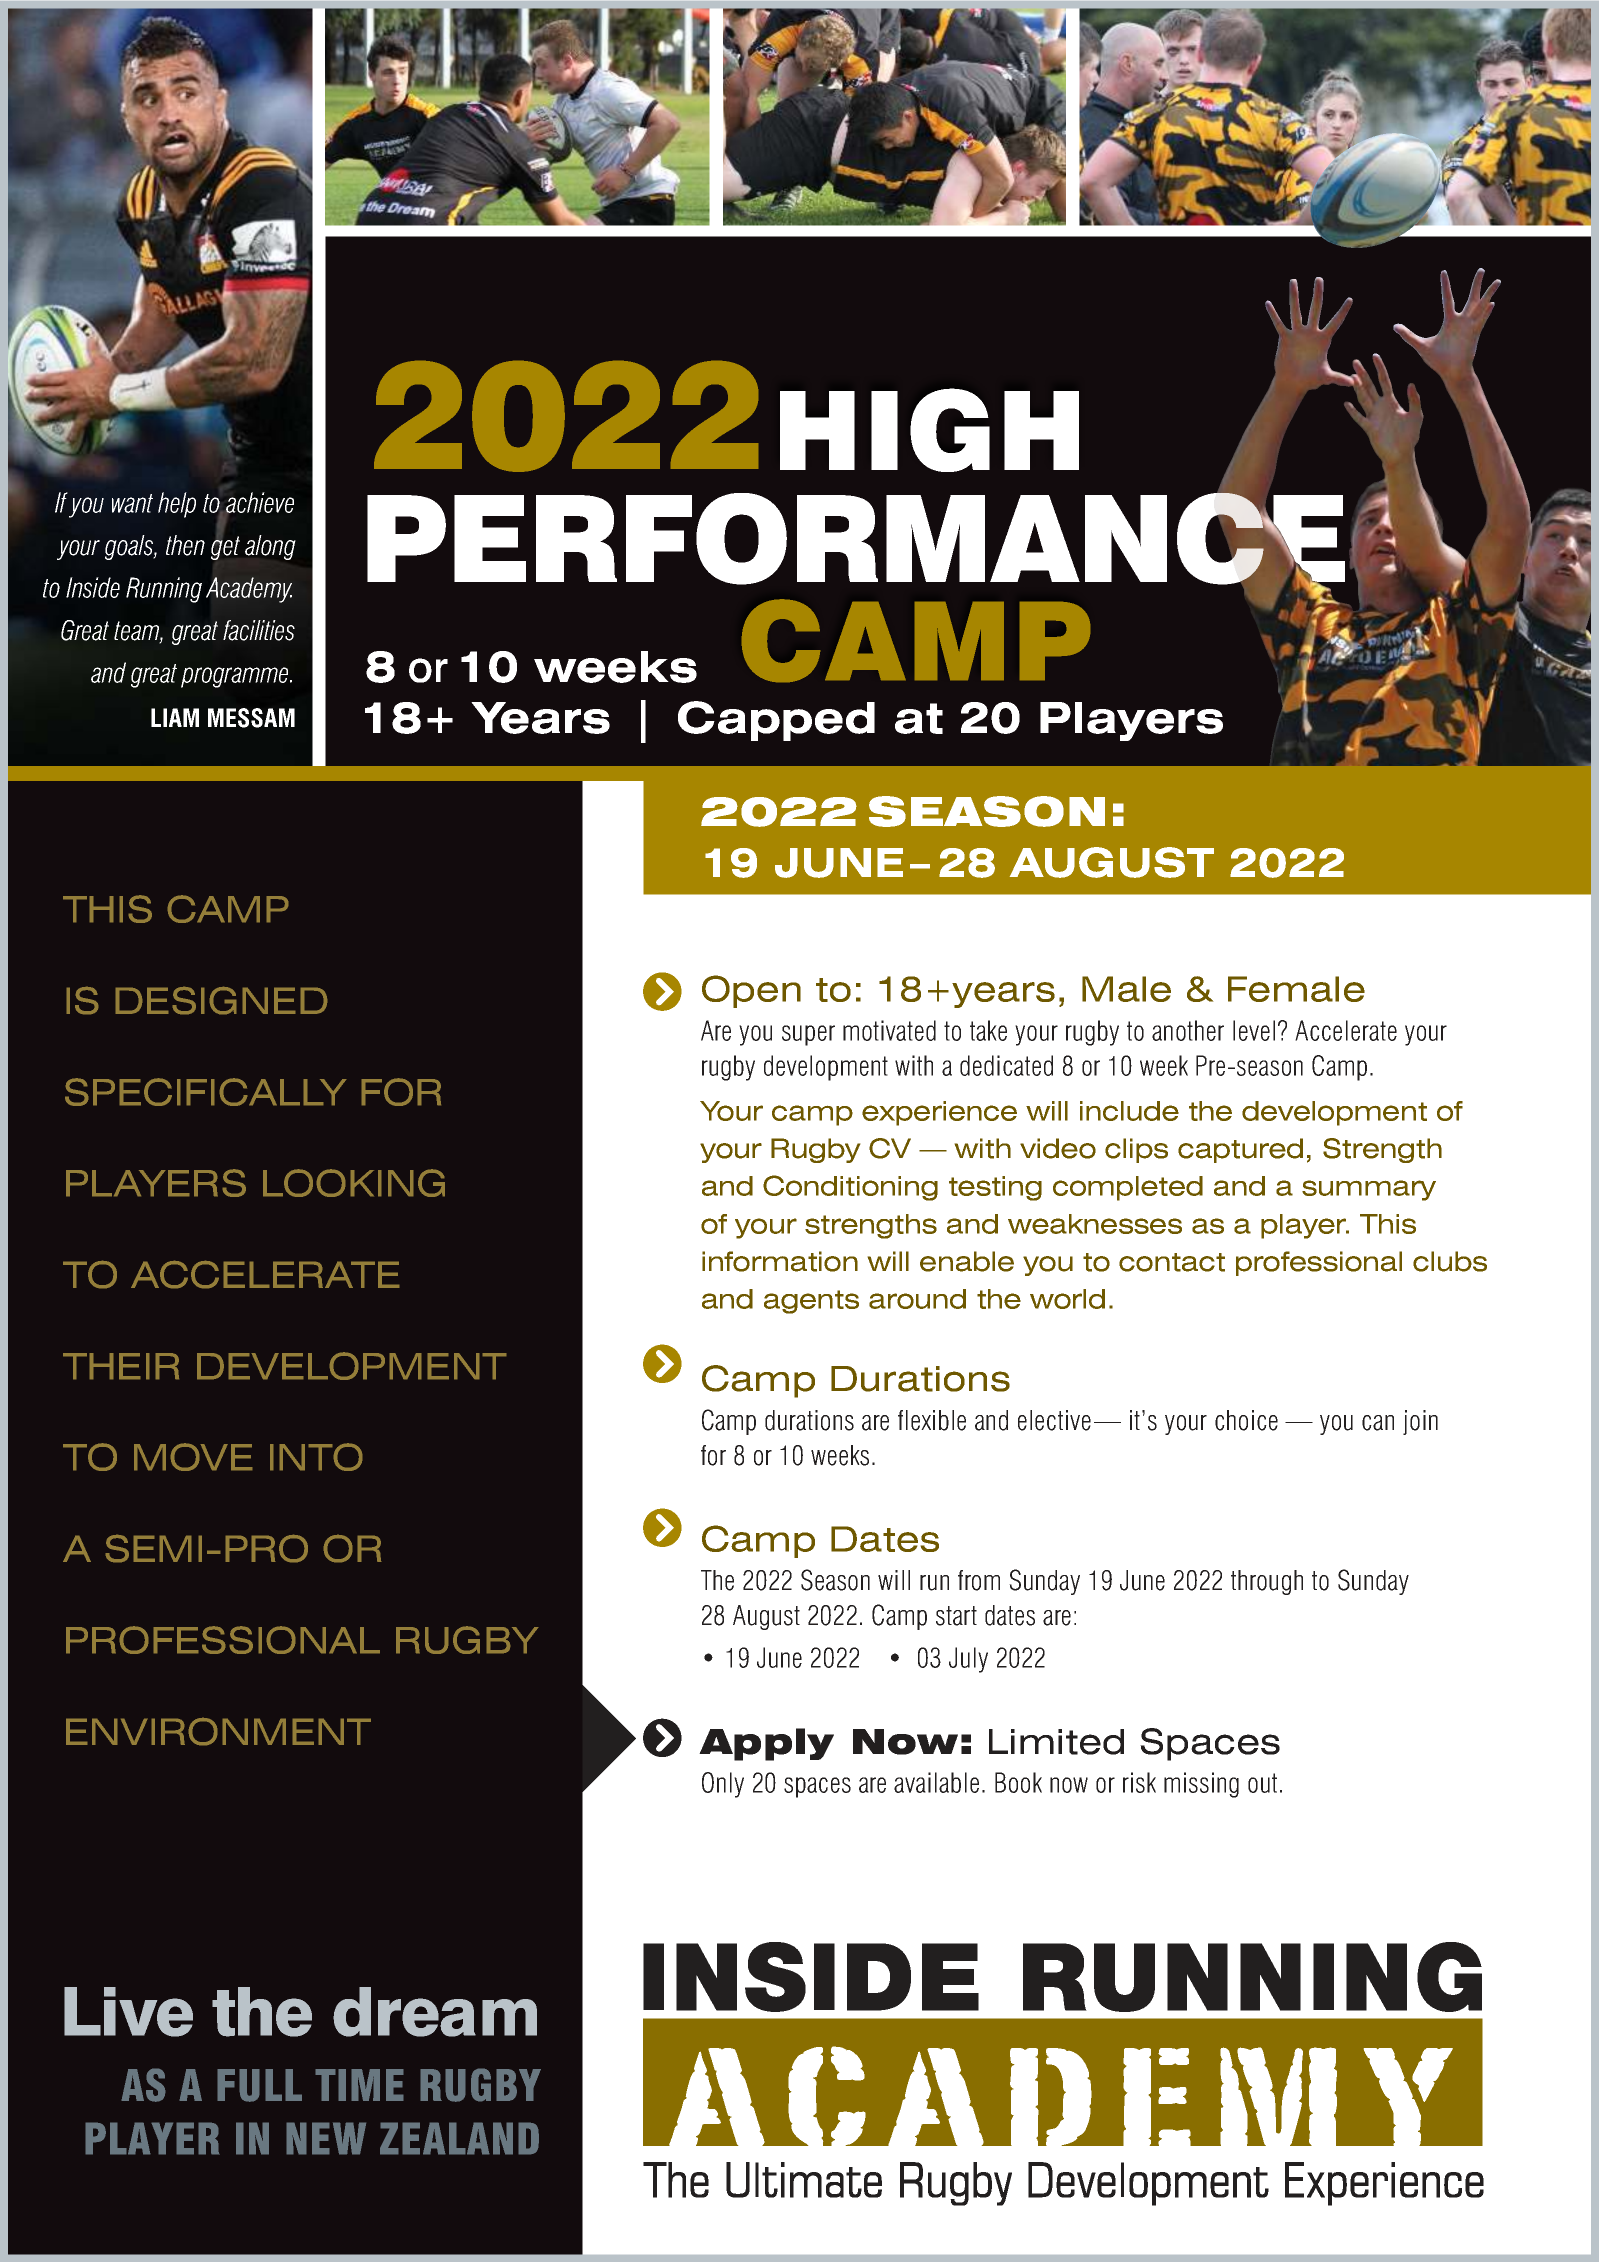 This page has height=2262, width=1599. What do you see at coordinates (776, 721) in the page?
I see `Capped` at bounding box center [776, 721].
